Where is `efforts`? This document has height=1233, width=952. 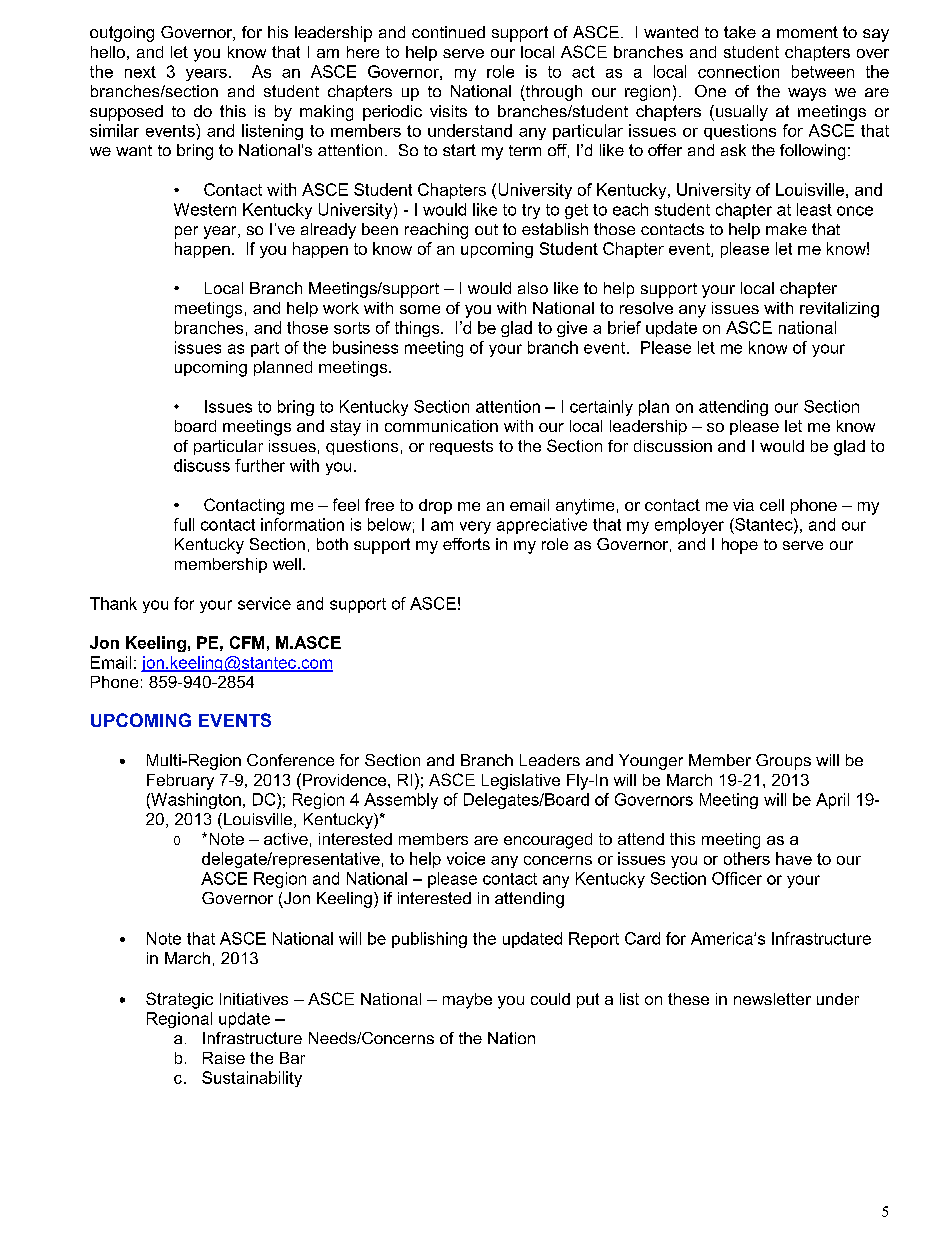 efforts is located at coordinates (466, 544).
